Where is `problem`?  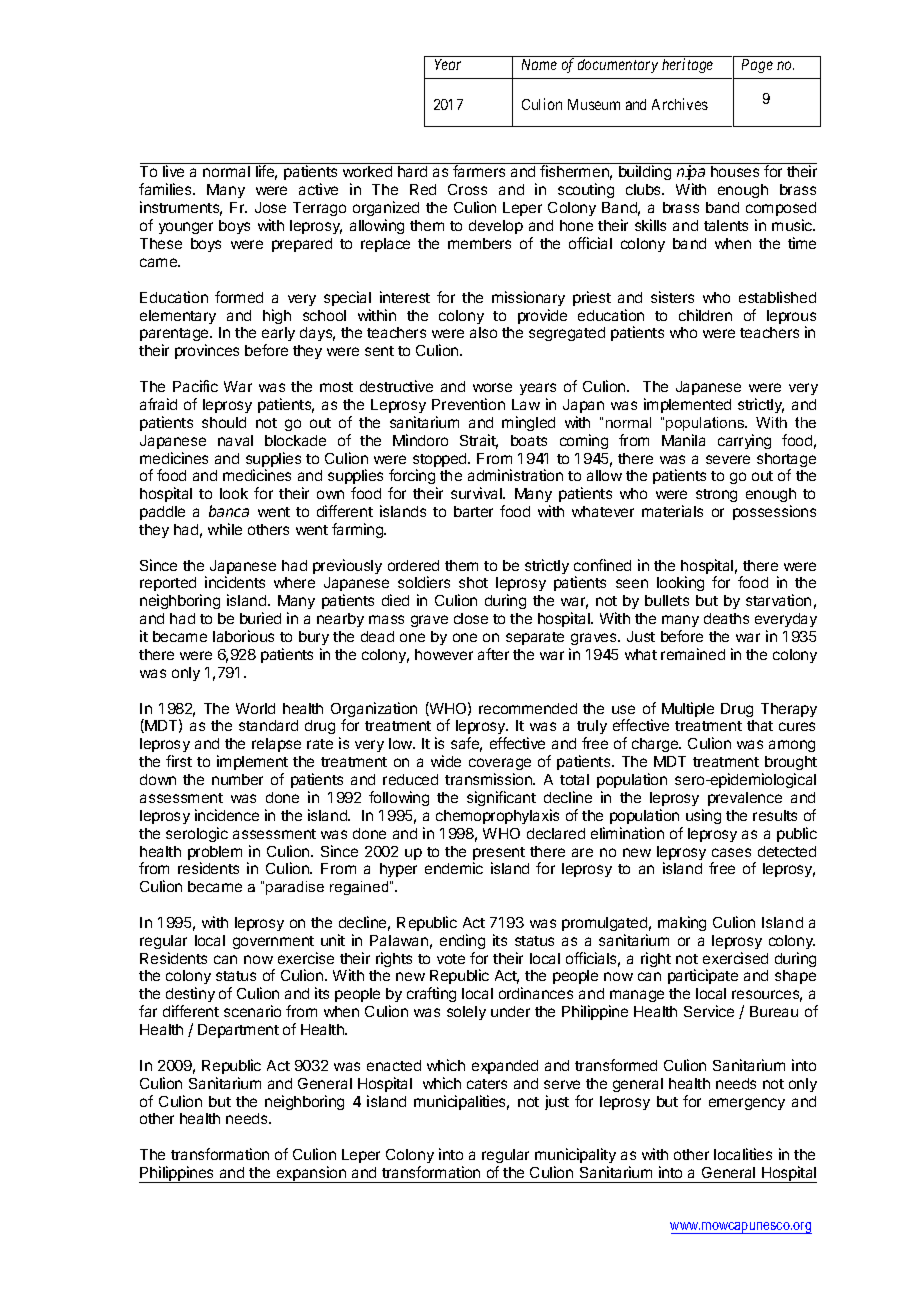 problem is located at coordinates (215, 854).
